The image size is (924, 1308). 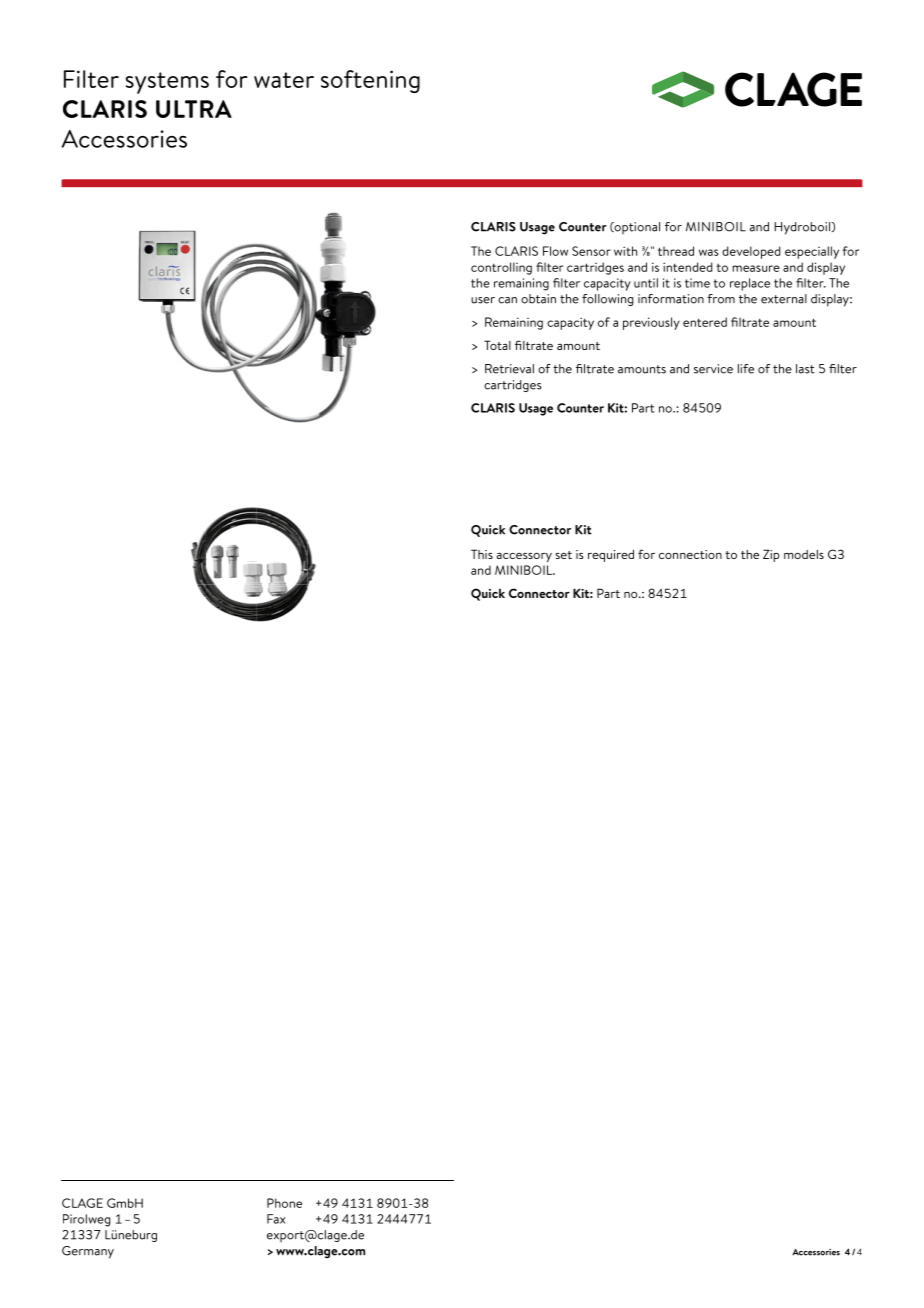 What do you see at coordinates (284, 1203) in the screenshot?
I see `Phone` at bounding box center [284, 1203].
